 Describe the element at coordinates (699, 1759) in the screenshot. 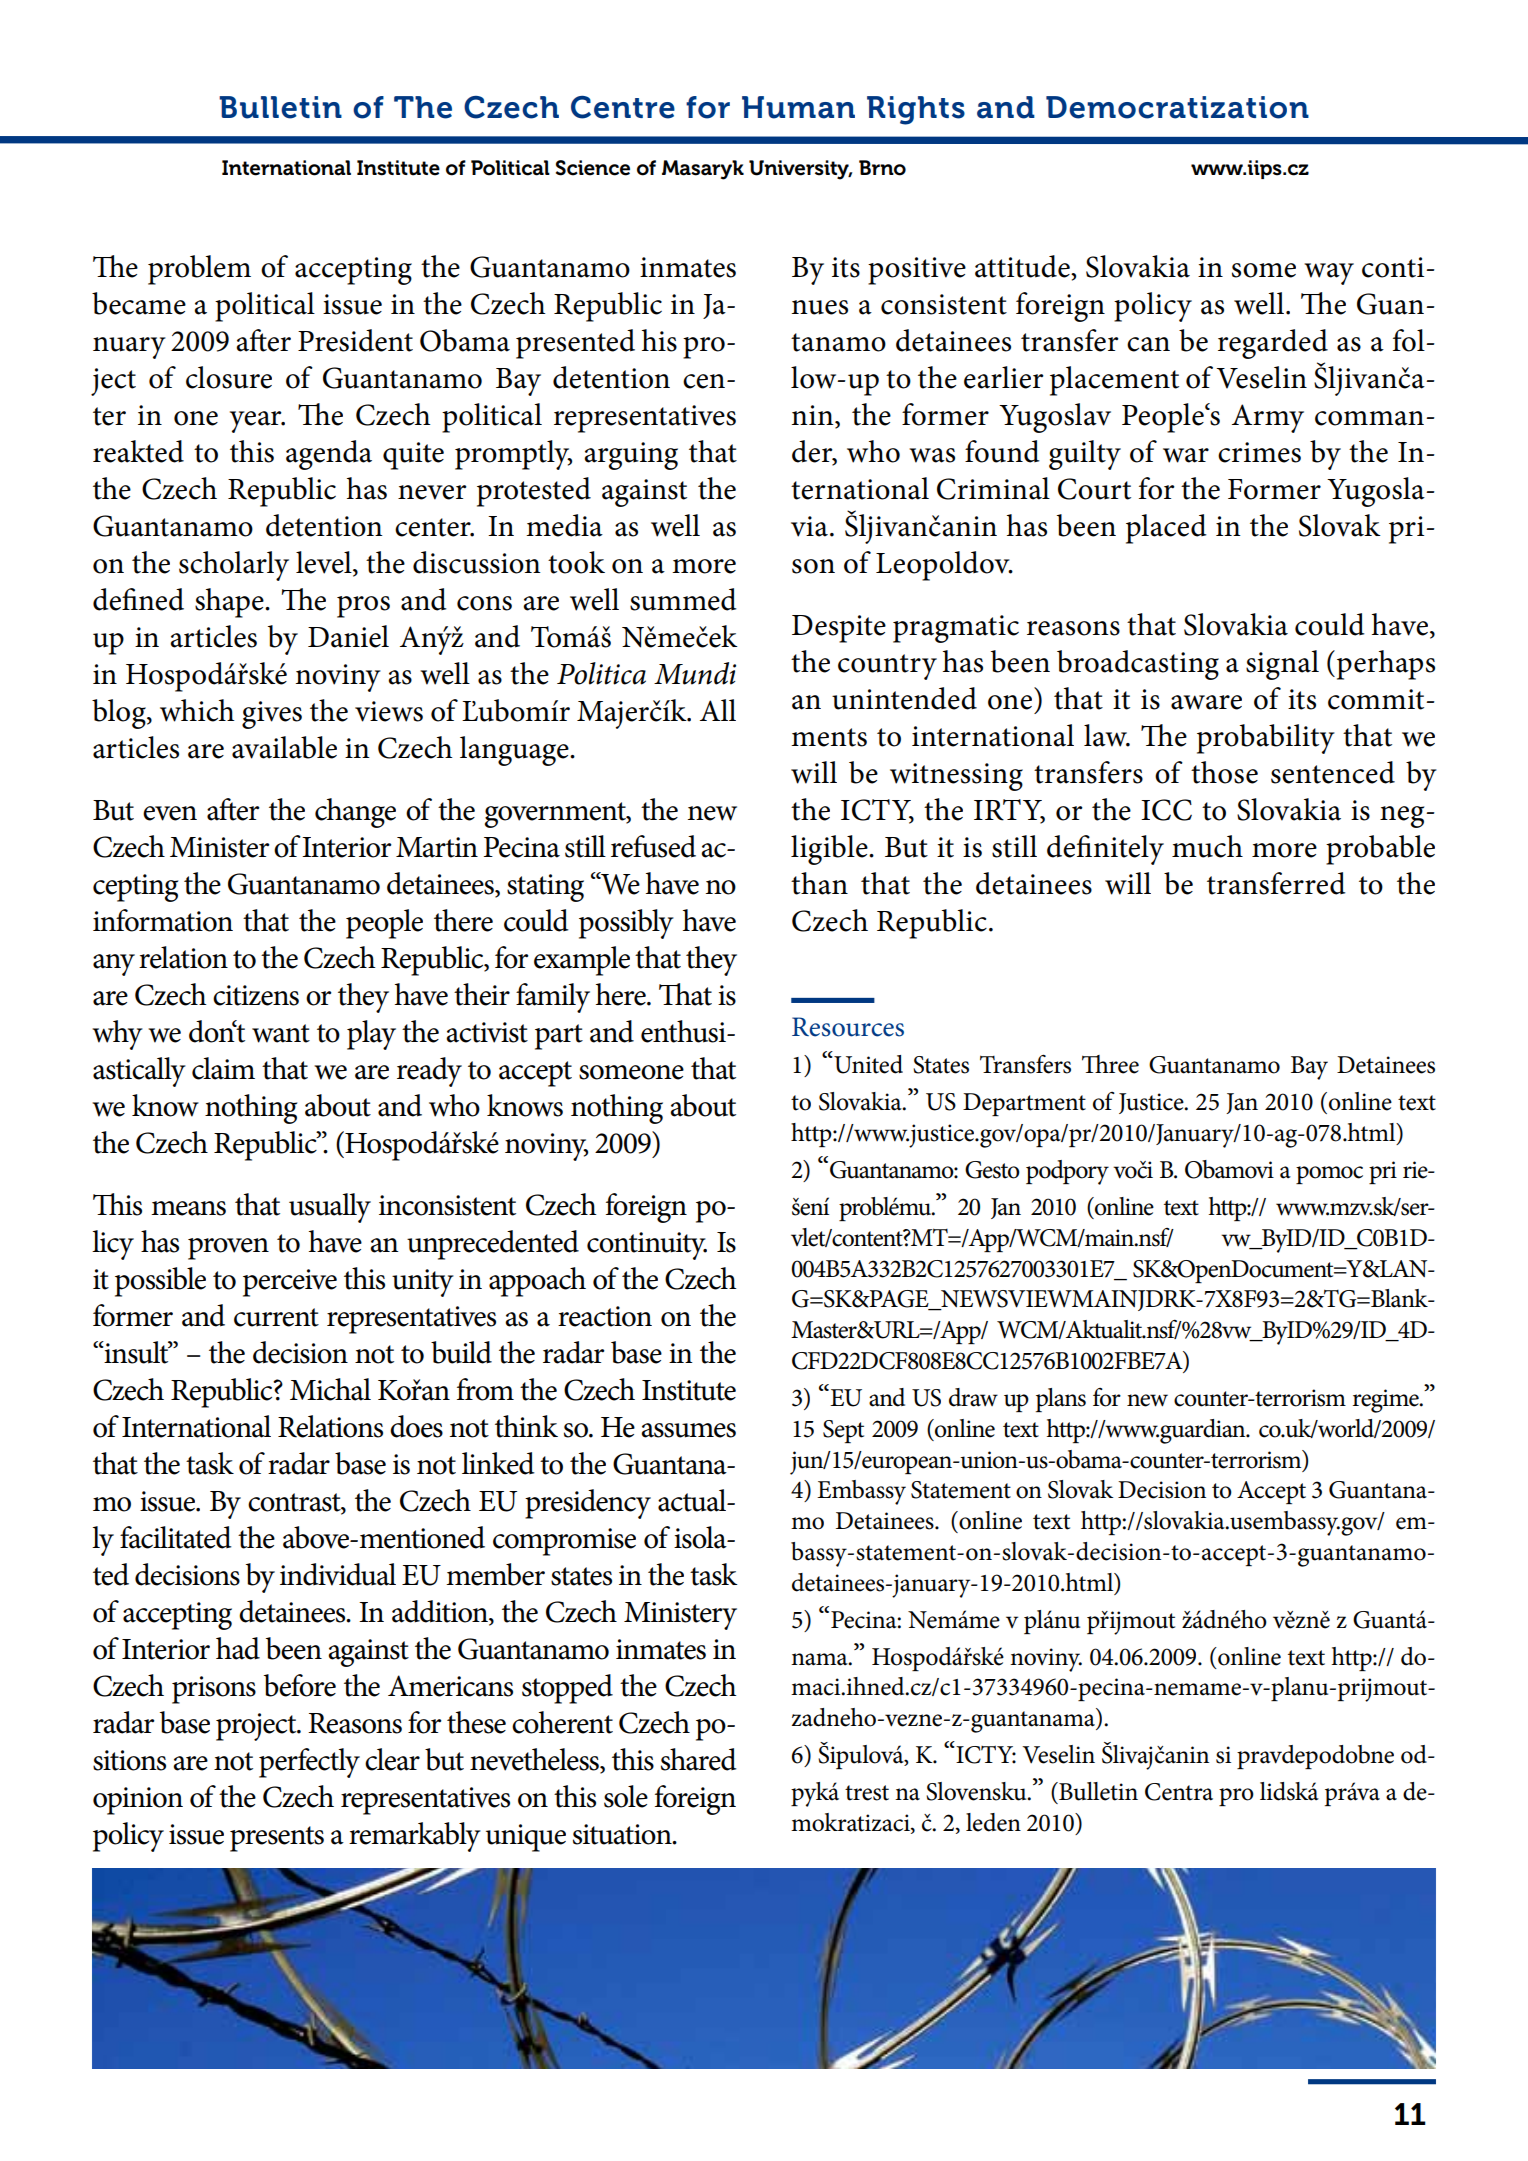

I see `shared` at that location.
